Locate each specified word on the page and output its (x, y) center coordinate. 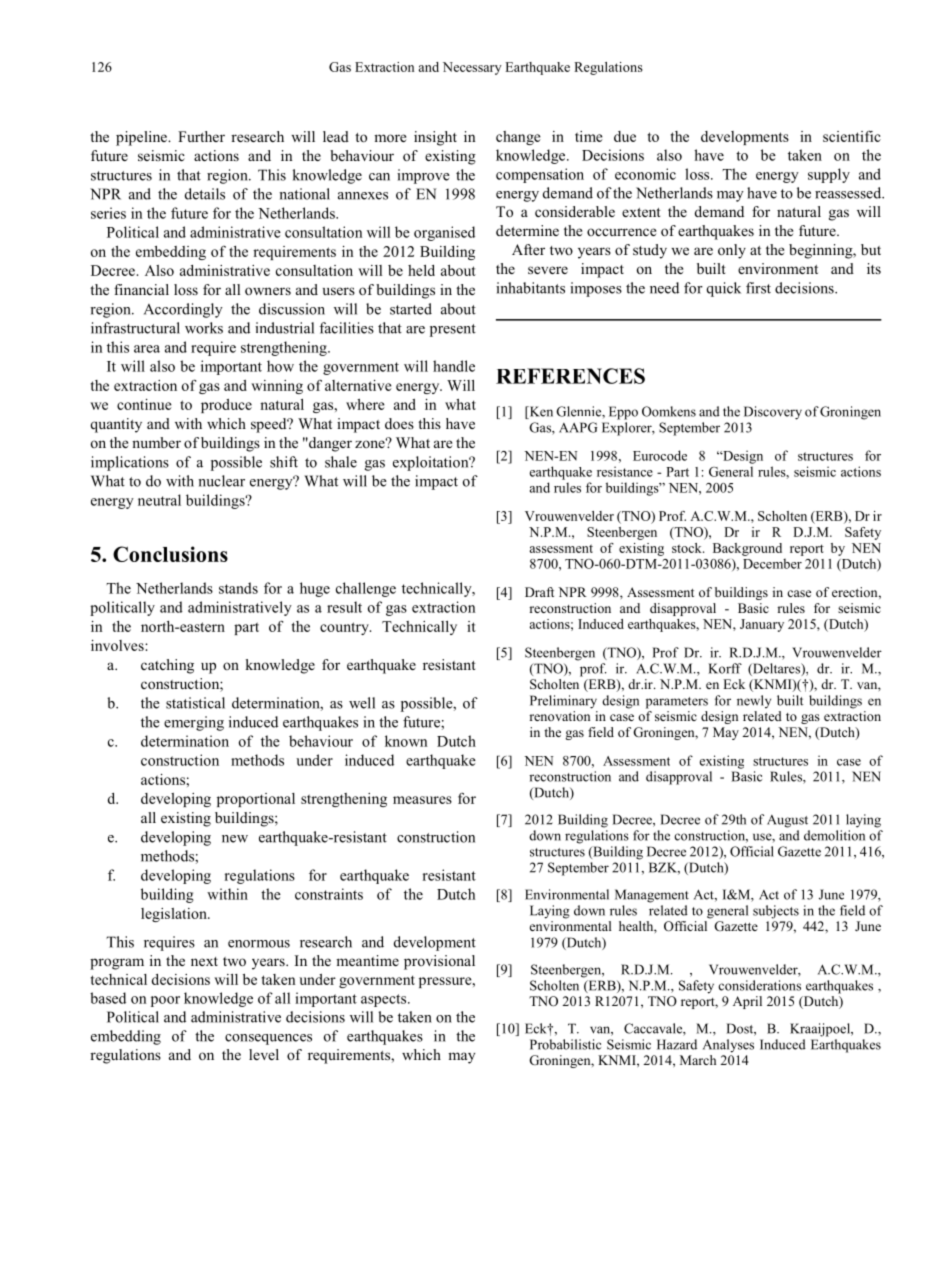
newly (754, 702)
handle (454, 366)
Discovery (773, 413)
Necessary (472, 68)
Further (201, 136)
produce (226, 406)
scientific (852, 136)
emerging (194, 723)
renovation (559, 716)
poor (165, 1001)
